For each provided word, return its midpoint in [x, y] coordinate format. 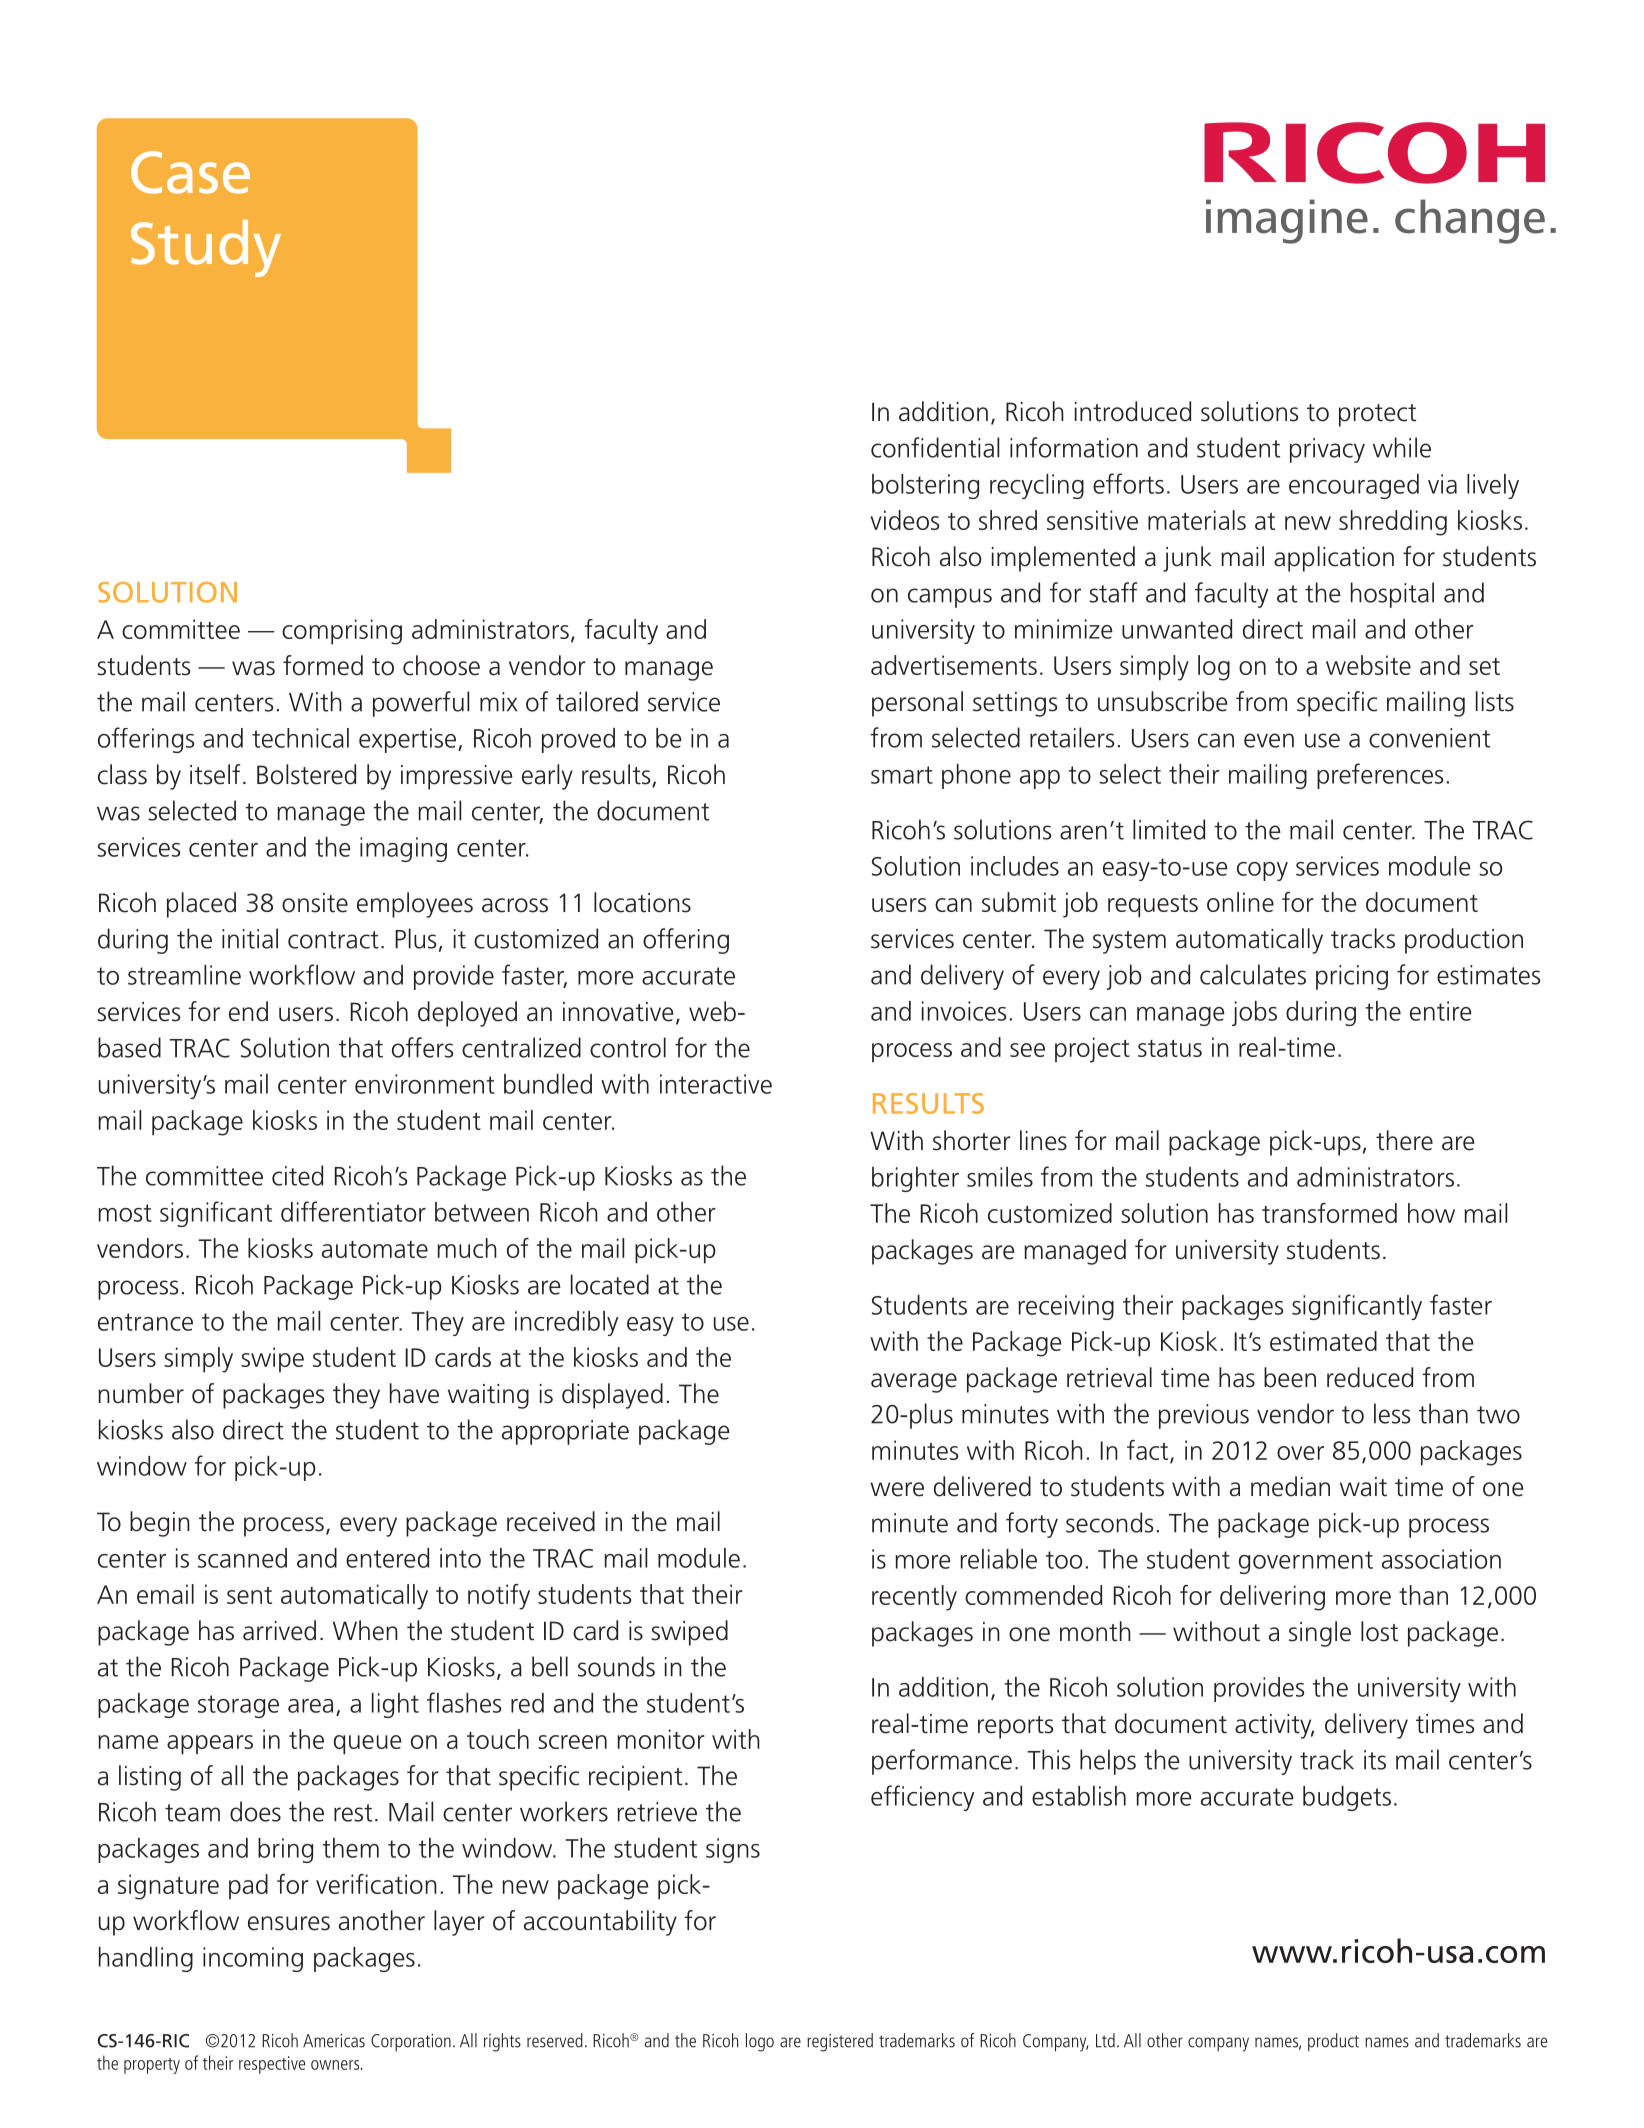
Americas [334, 2041]
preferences [1380, 776]
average [914, 1383]
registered [840, 2042]
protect [1377, 415]
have [414, 1393]
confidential [935, 447]
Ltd [1105, 2040]
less [1392, 1413]
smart [902, 775]
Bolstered [306, 774]
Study [206, 248]
